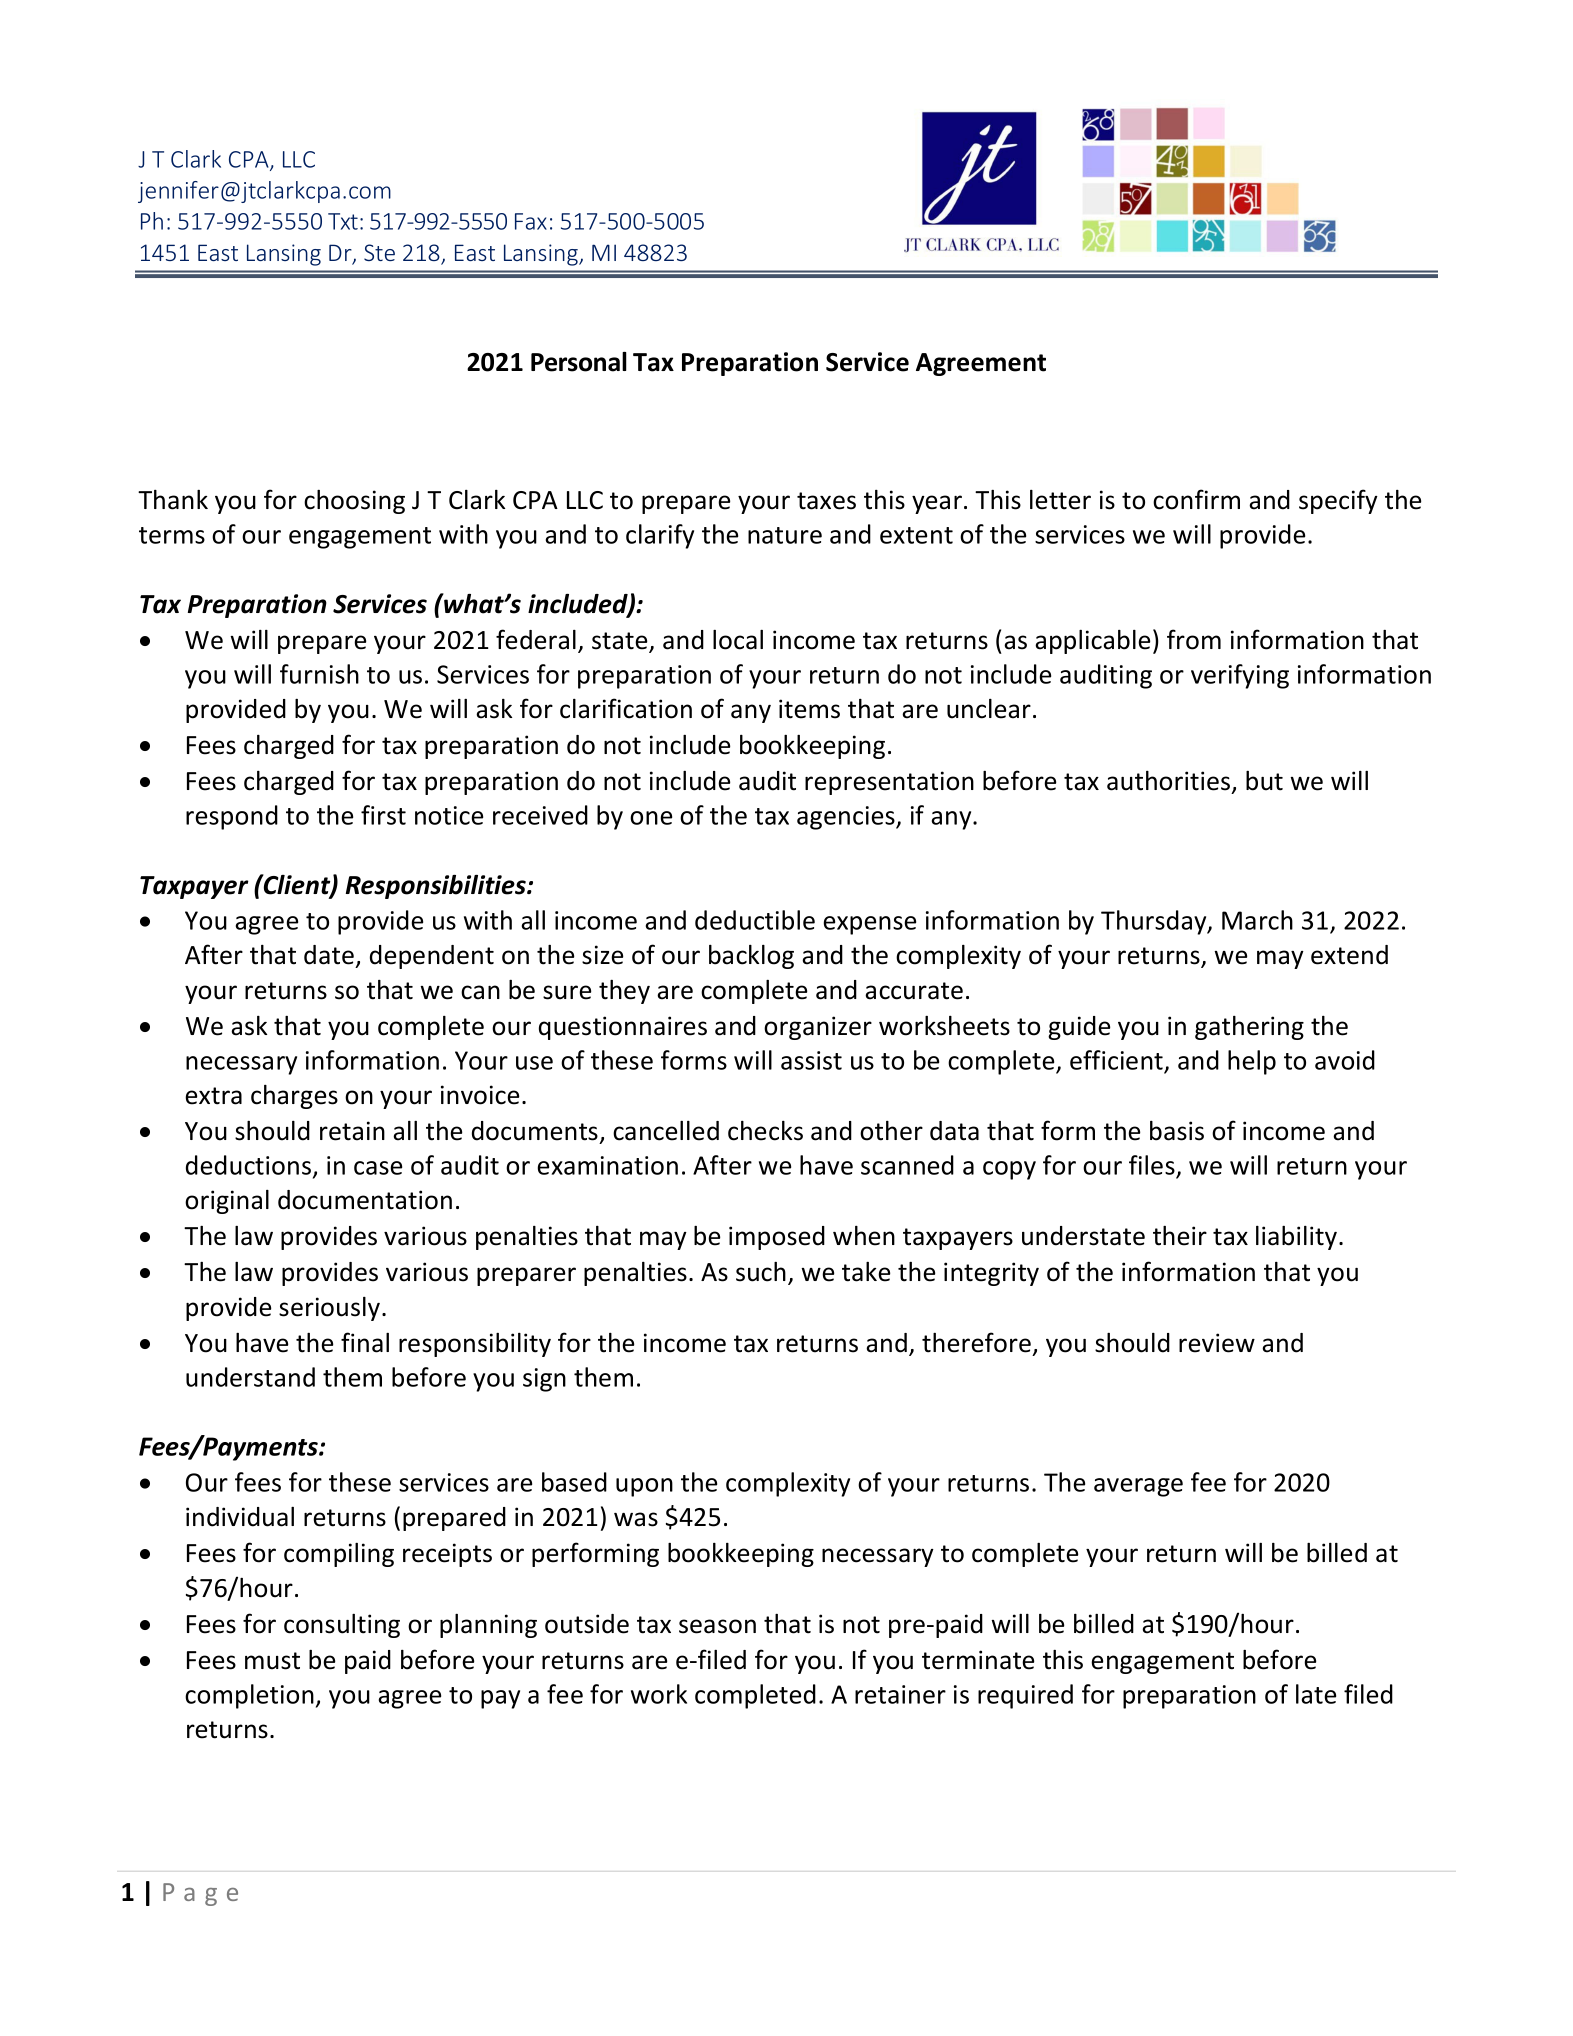 The image size is (1573, 2036). What do you see at coordinates (579, 362) in the screenshot?
I see `Personal` at bounding box center [579, 362].
